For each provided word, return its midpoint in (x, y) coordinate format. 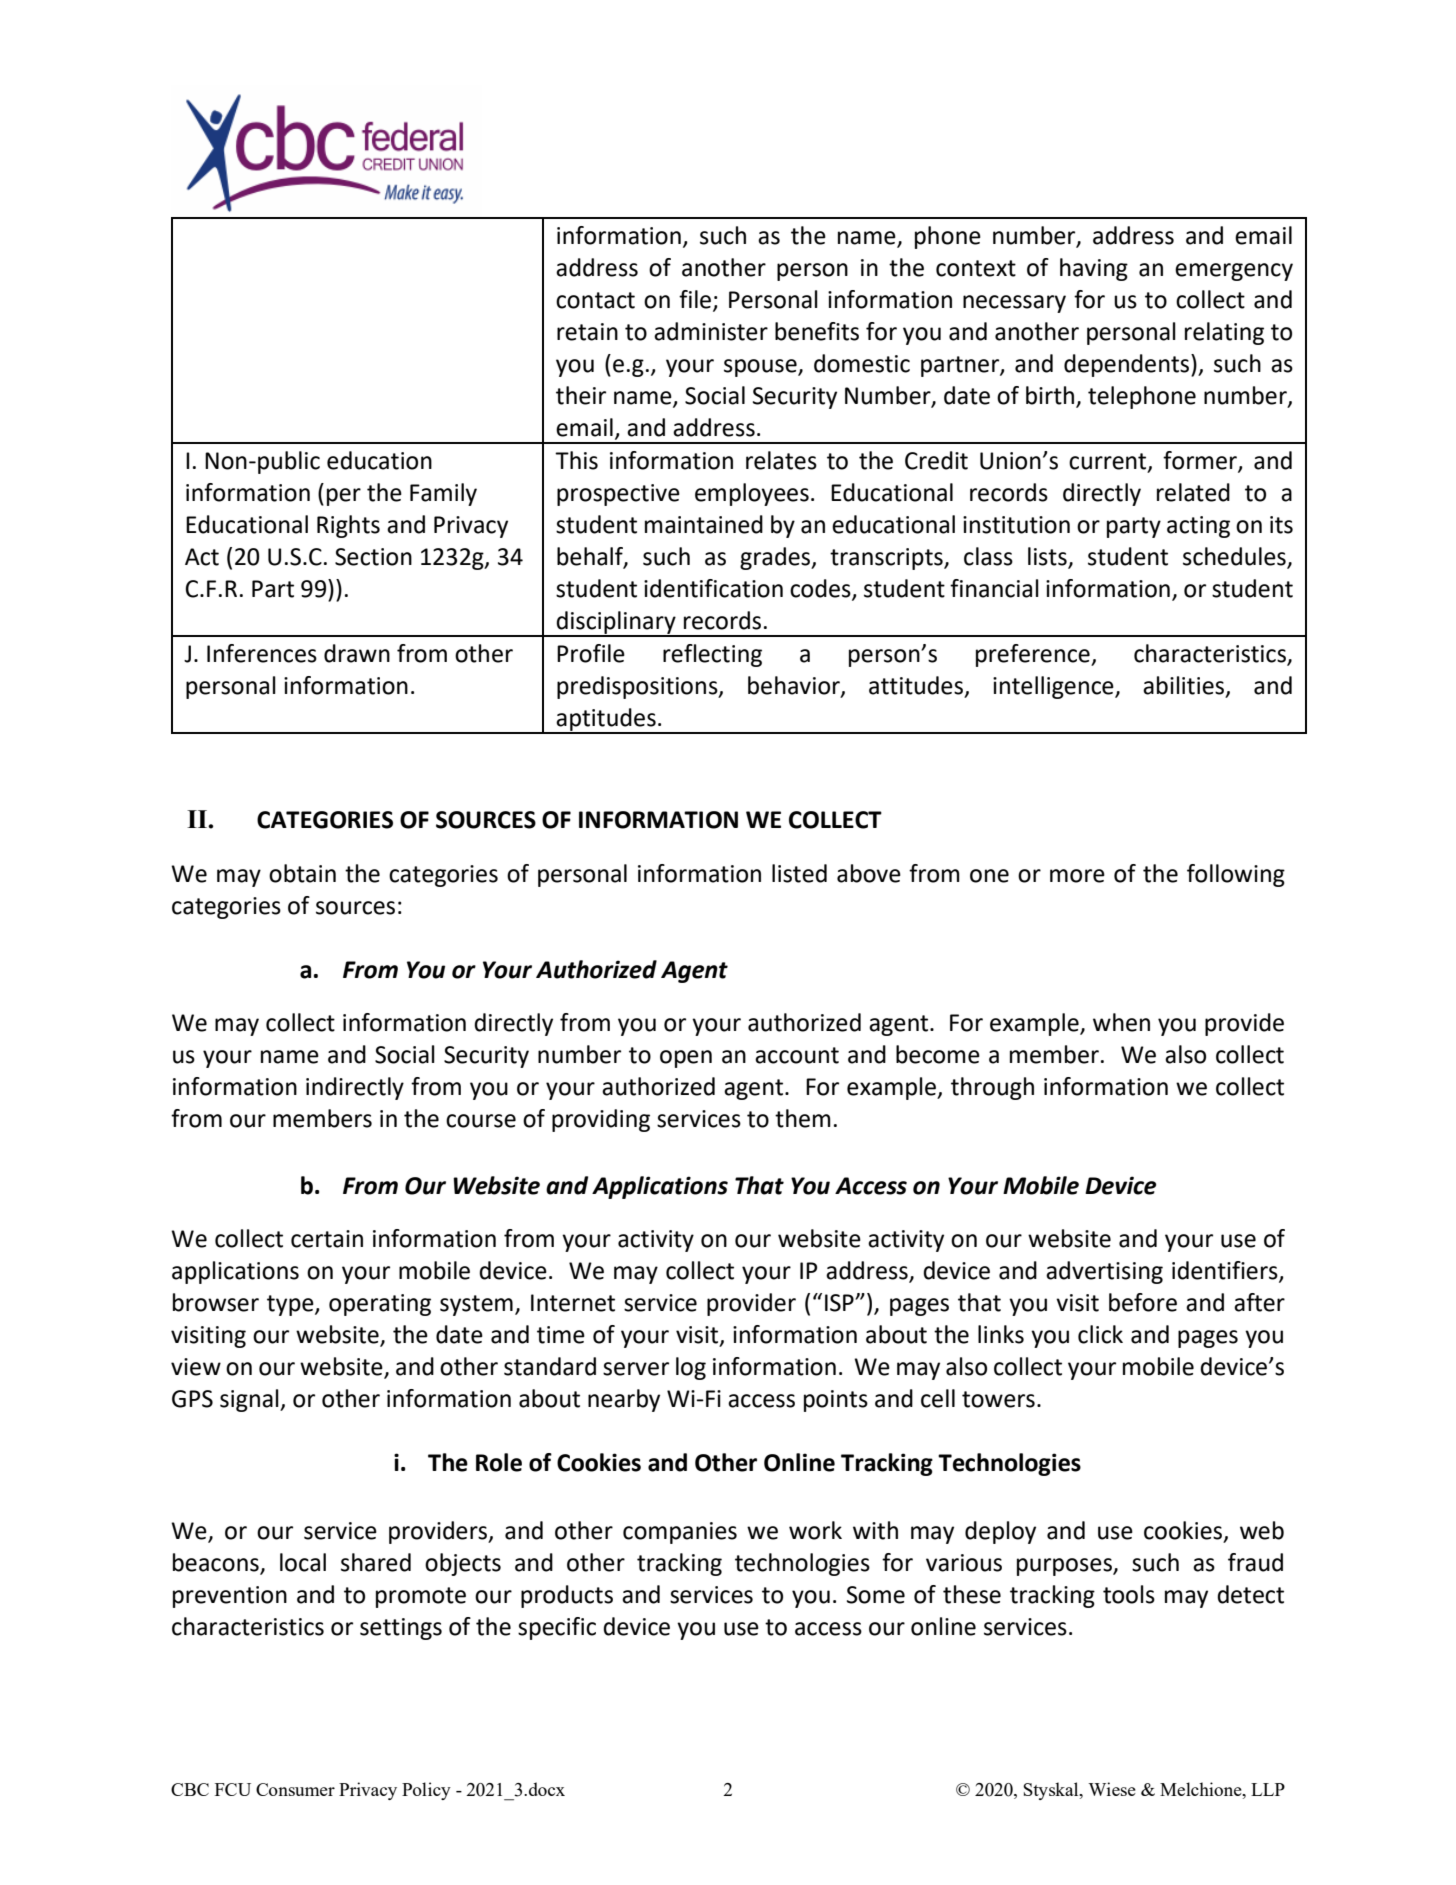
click (1100, 1334)
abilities (1185, 686)
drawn (357, 653)
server (636, 1369)
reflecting (712, 655)
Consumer (295, 1789)
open (686, 1059)
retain (587, 332)
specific (557, 1628)
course (481, 1121)
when (1121, 1022)
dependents (1128, 365)
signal (250, 1400)
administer (711, 331)
